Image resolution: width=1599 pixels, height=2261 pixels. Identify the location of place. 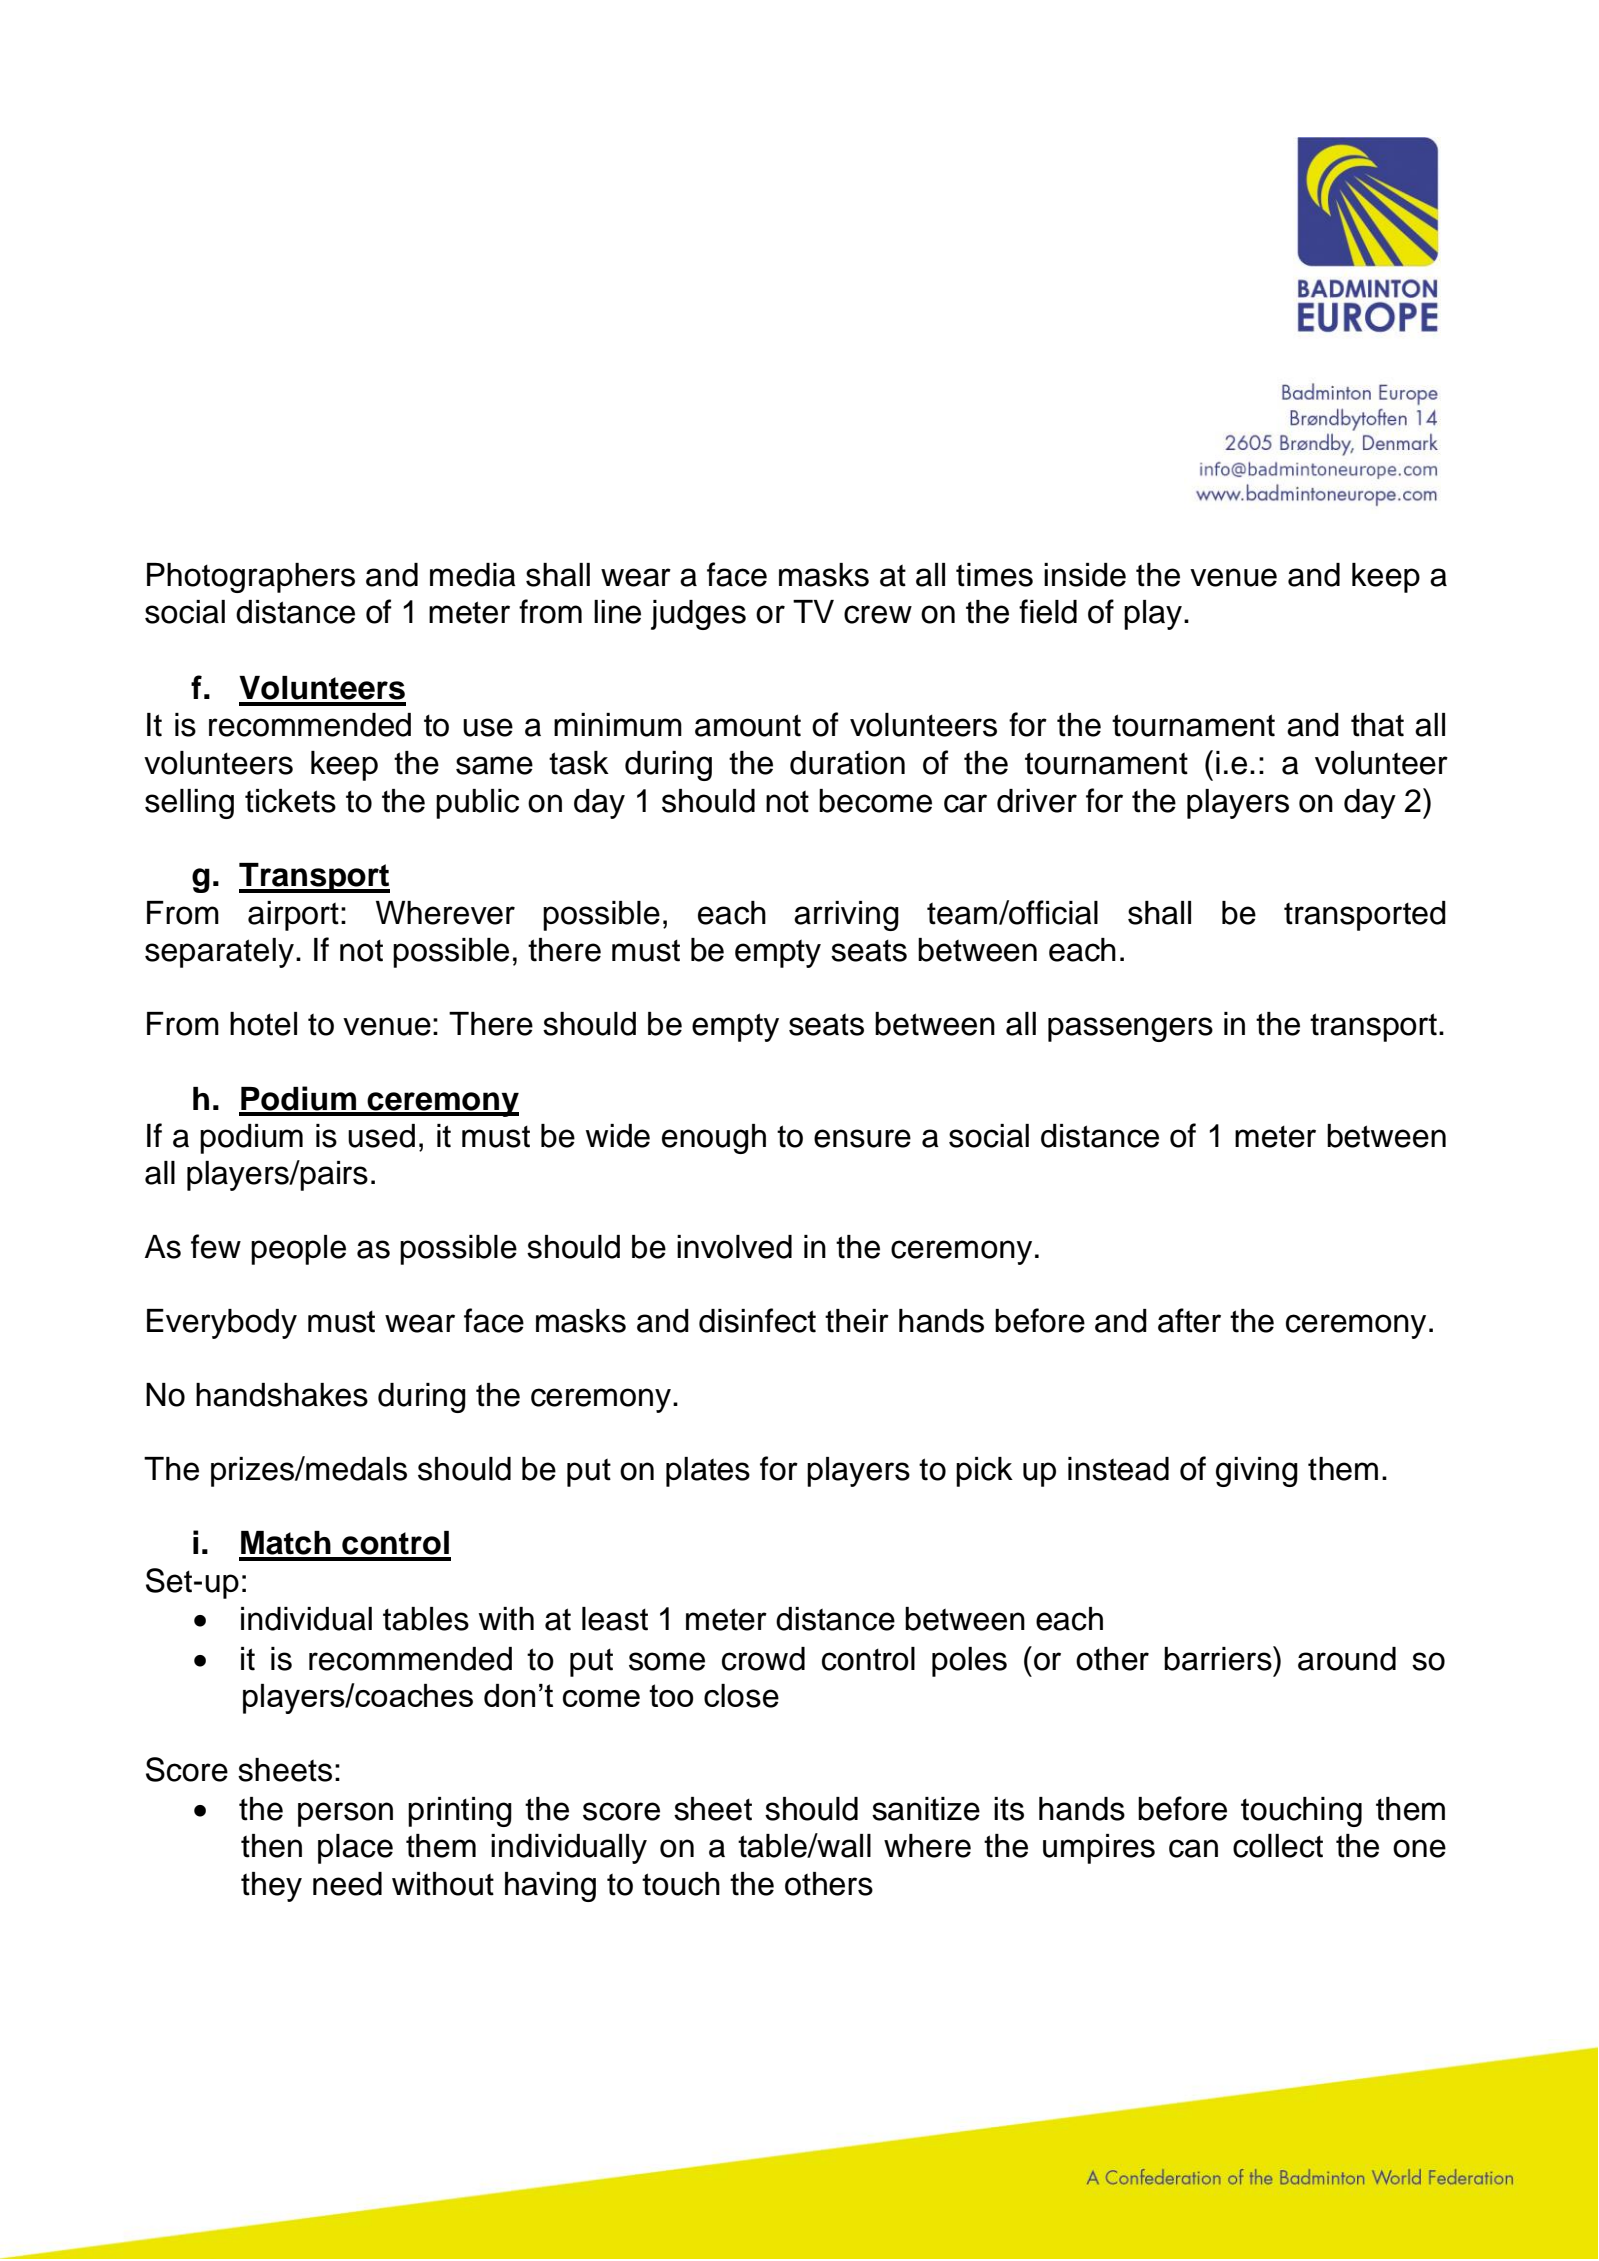
(355, 1849).
